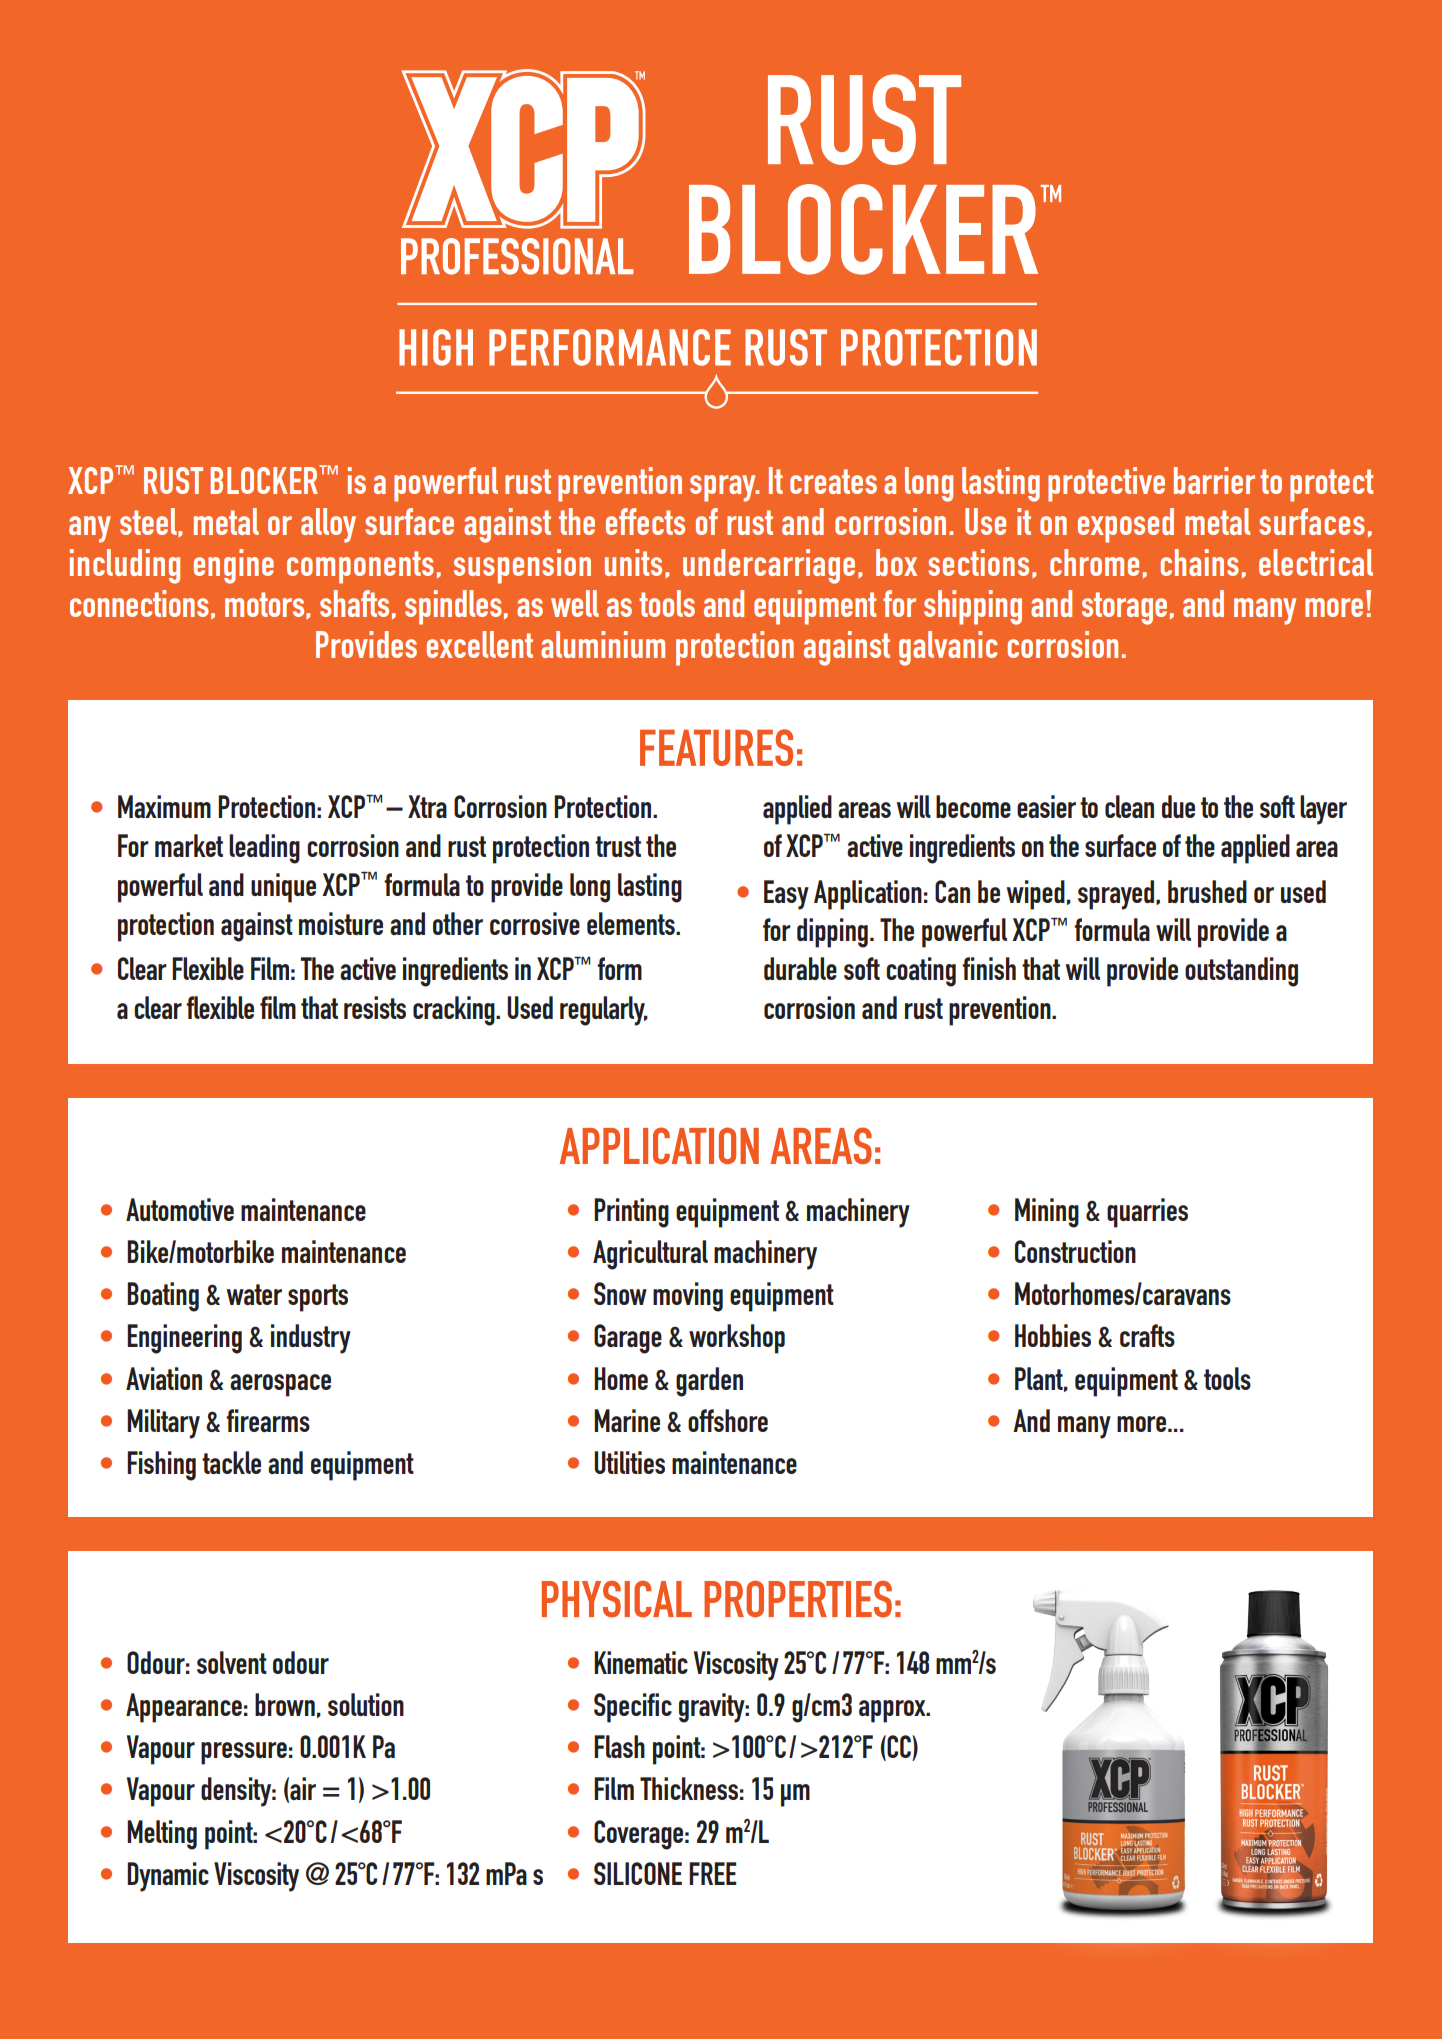  Describe the element at coordinates (833, 481) in the page. I see `creates` at that location.
